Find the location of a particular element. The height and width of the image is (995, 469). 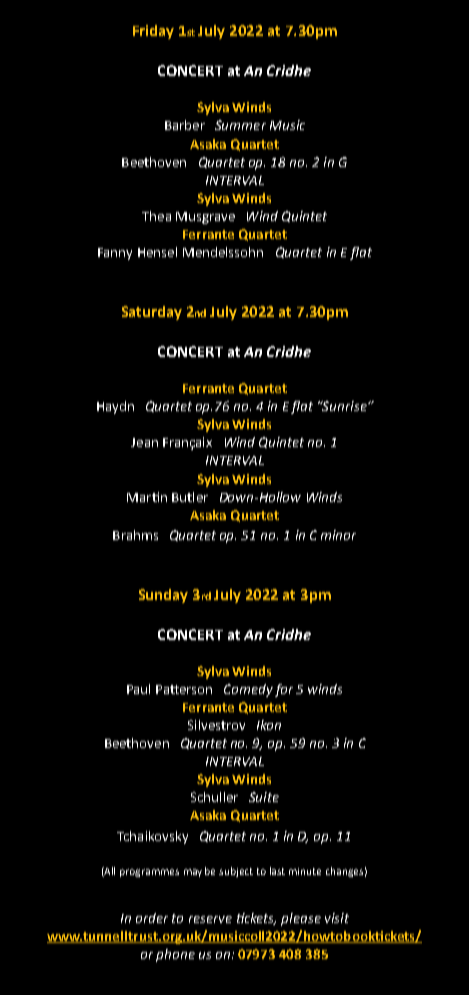

Martin is located at coordinates (147, 497).
